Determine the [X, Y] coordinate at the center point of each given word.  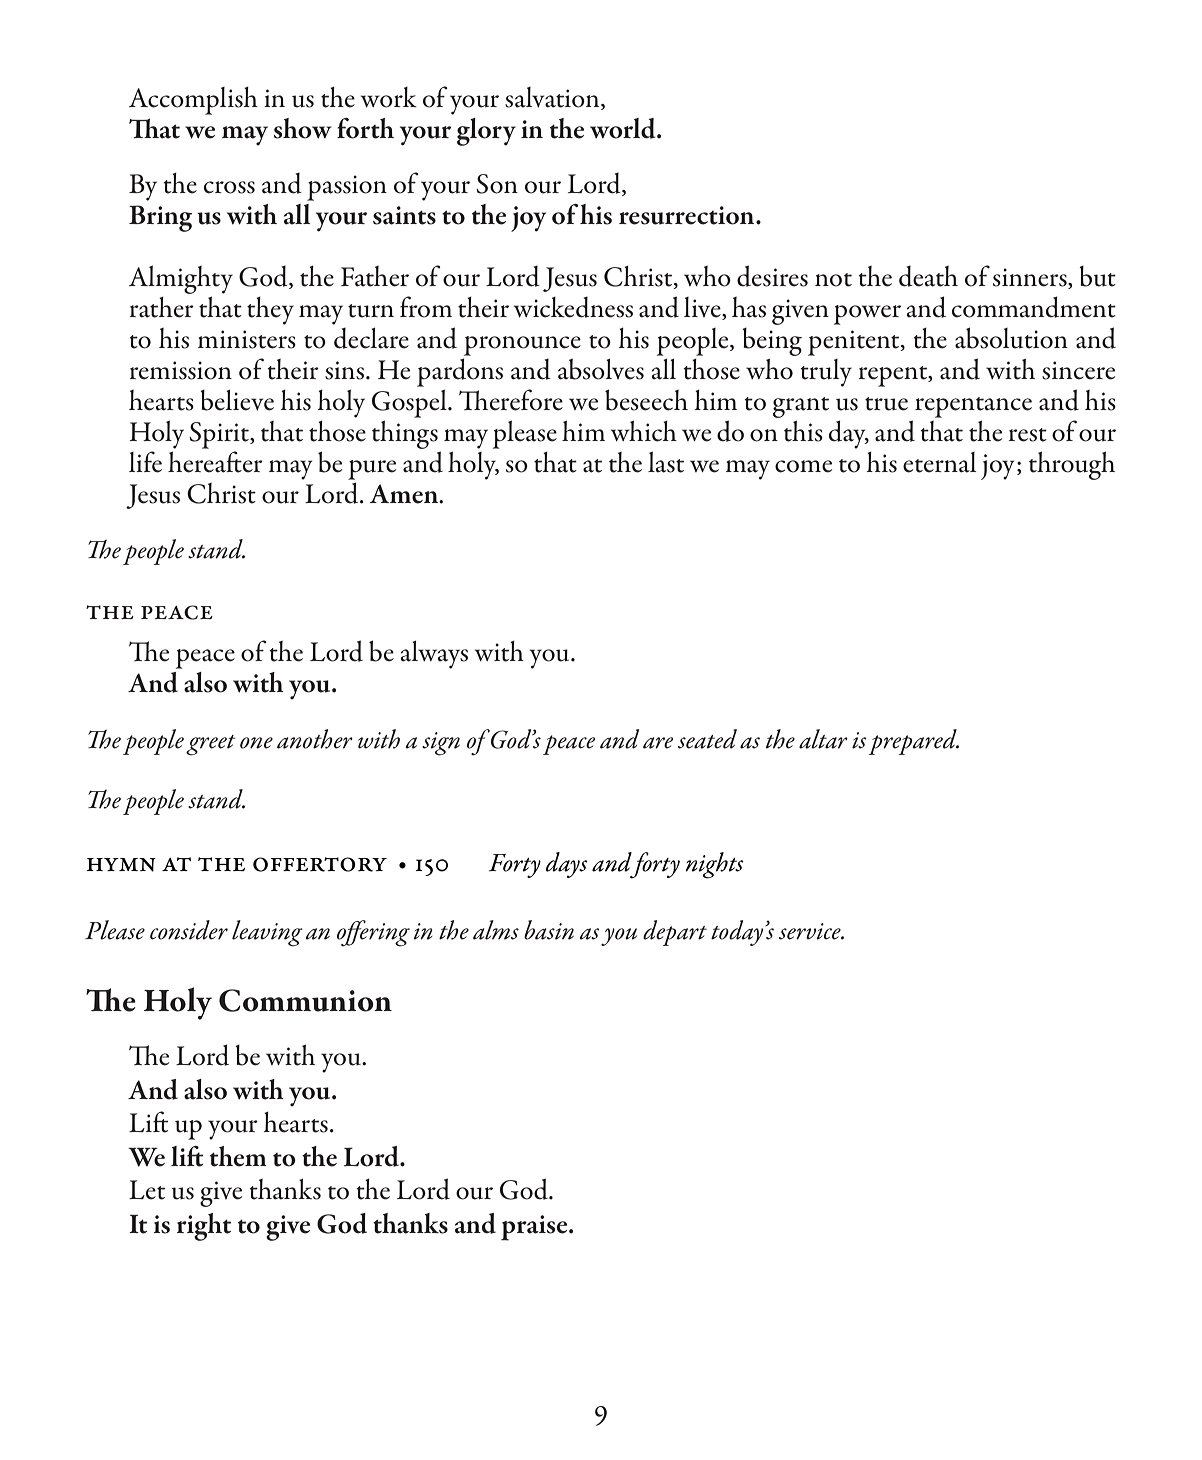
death [928, 276]
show [303, 128]
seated [707, 739]
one [256, 743]
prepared [914, 742]
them [238, 1156]
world [624, 128]
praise [535, 1228]
